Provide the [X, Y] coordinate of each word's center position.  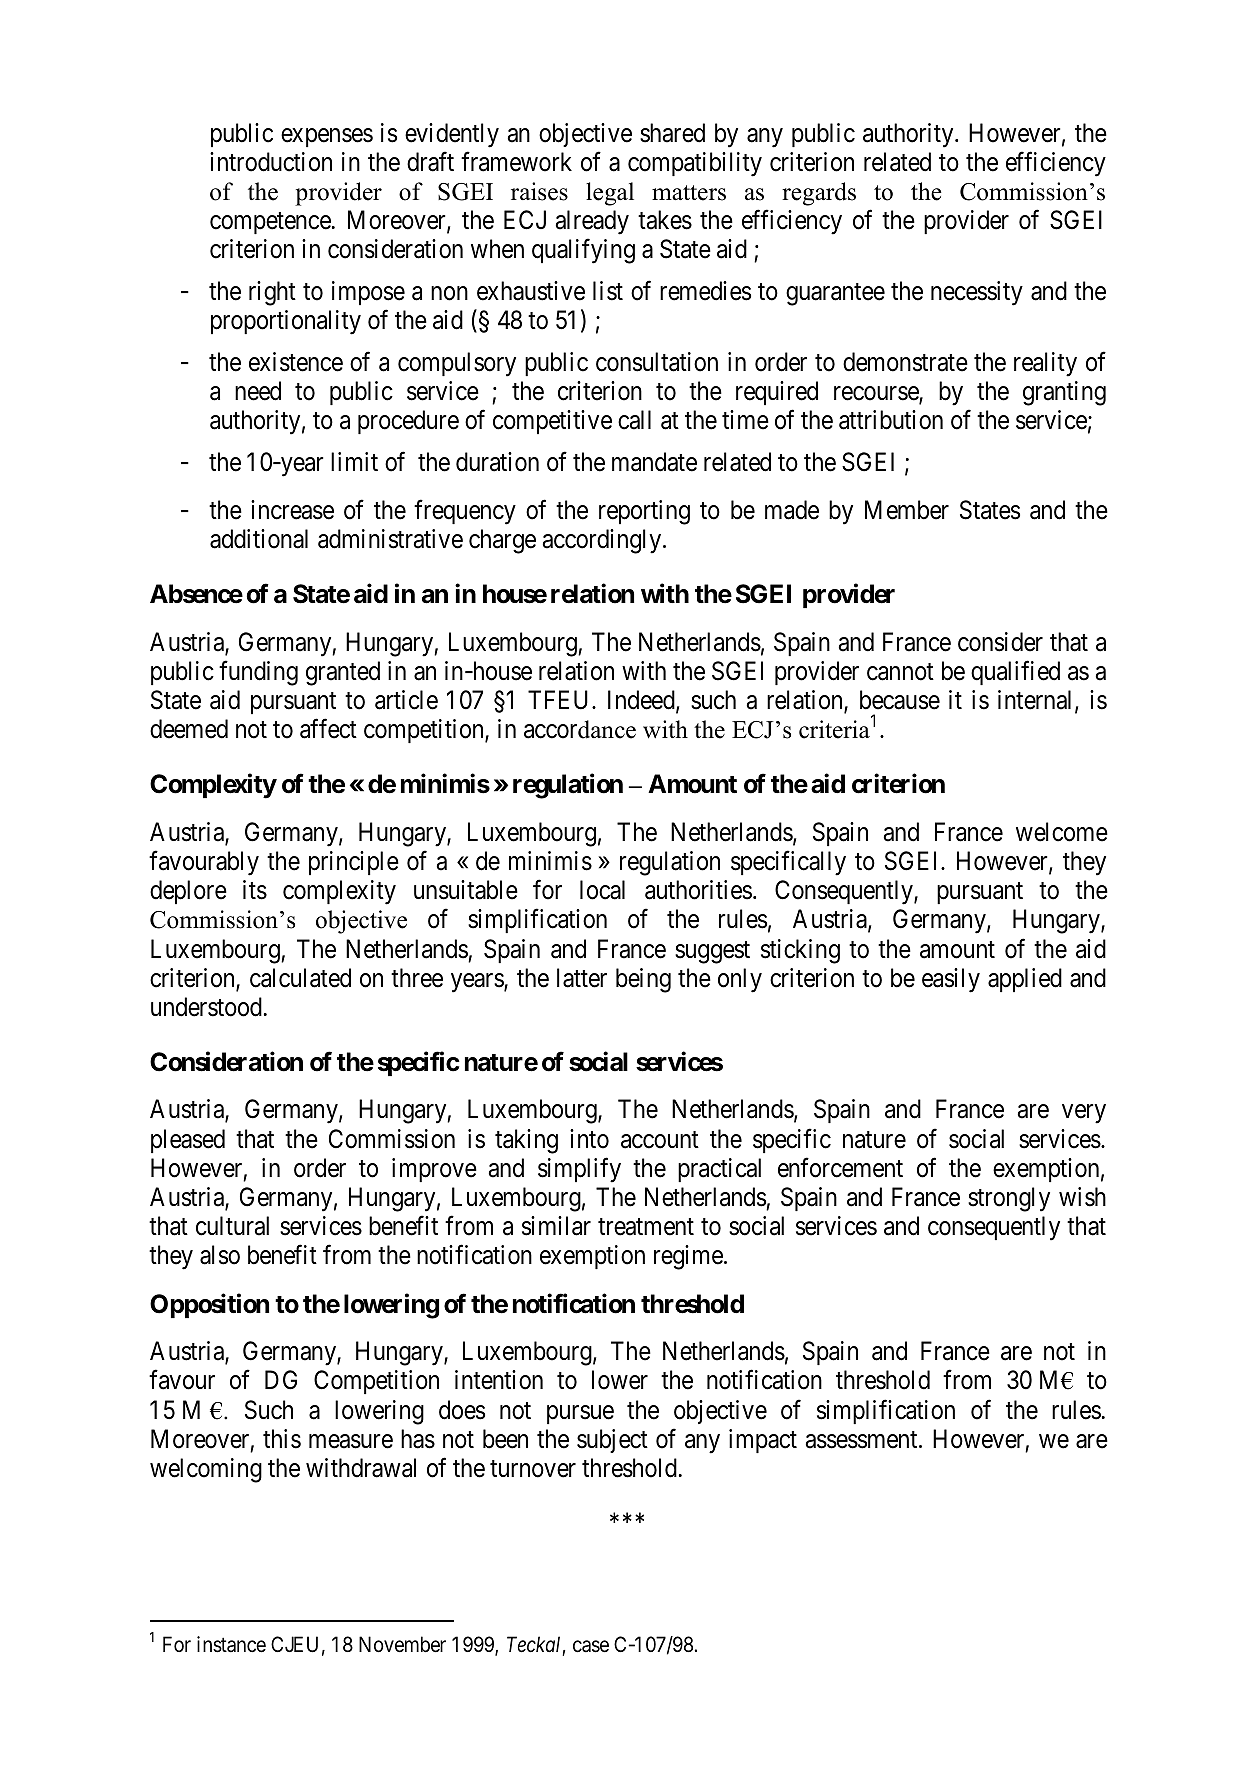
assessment [863, 1440]
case [591, 1646]
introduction [271, 162]
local [602, 890]
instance [231, 1644]
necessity [977, 293]
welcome [1062, 832]
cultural [232, 1226]
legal [610, 194]
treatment [646, 1227]
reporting [644, 512]
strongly [1009, 1199]
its [255, 890]
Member [907, 510]
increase [292, 510]
